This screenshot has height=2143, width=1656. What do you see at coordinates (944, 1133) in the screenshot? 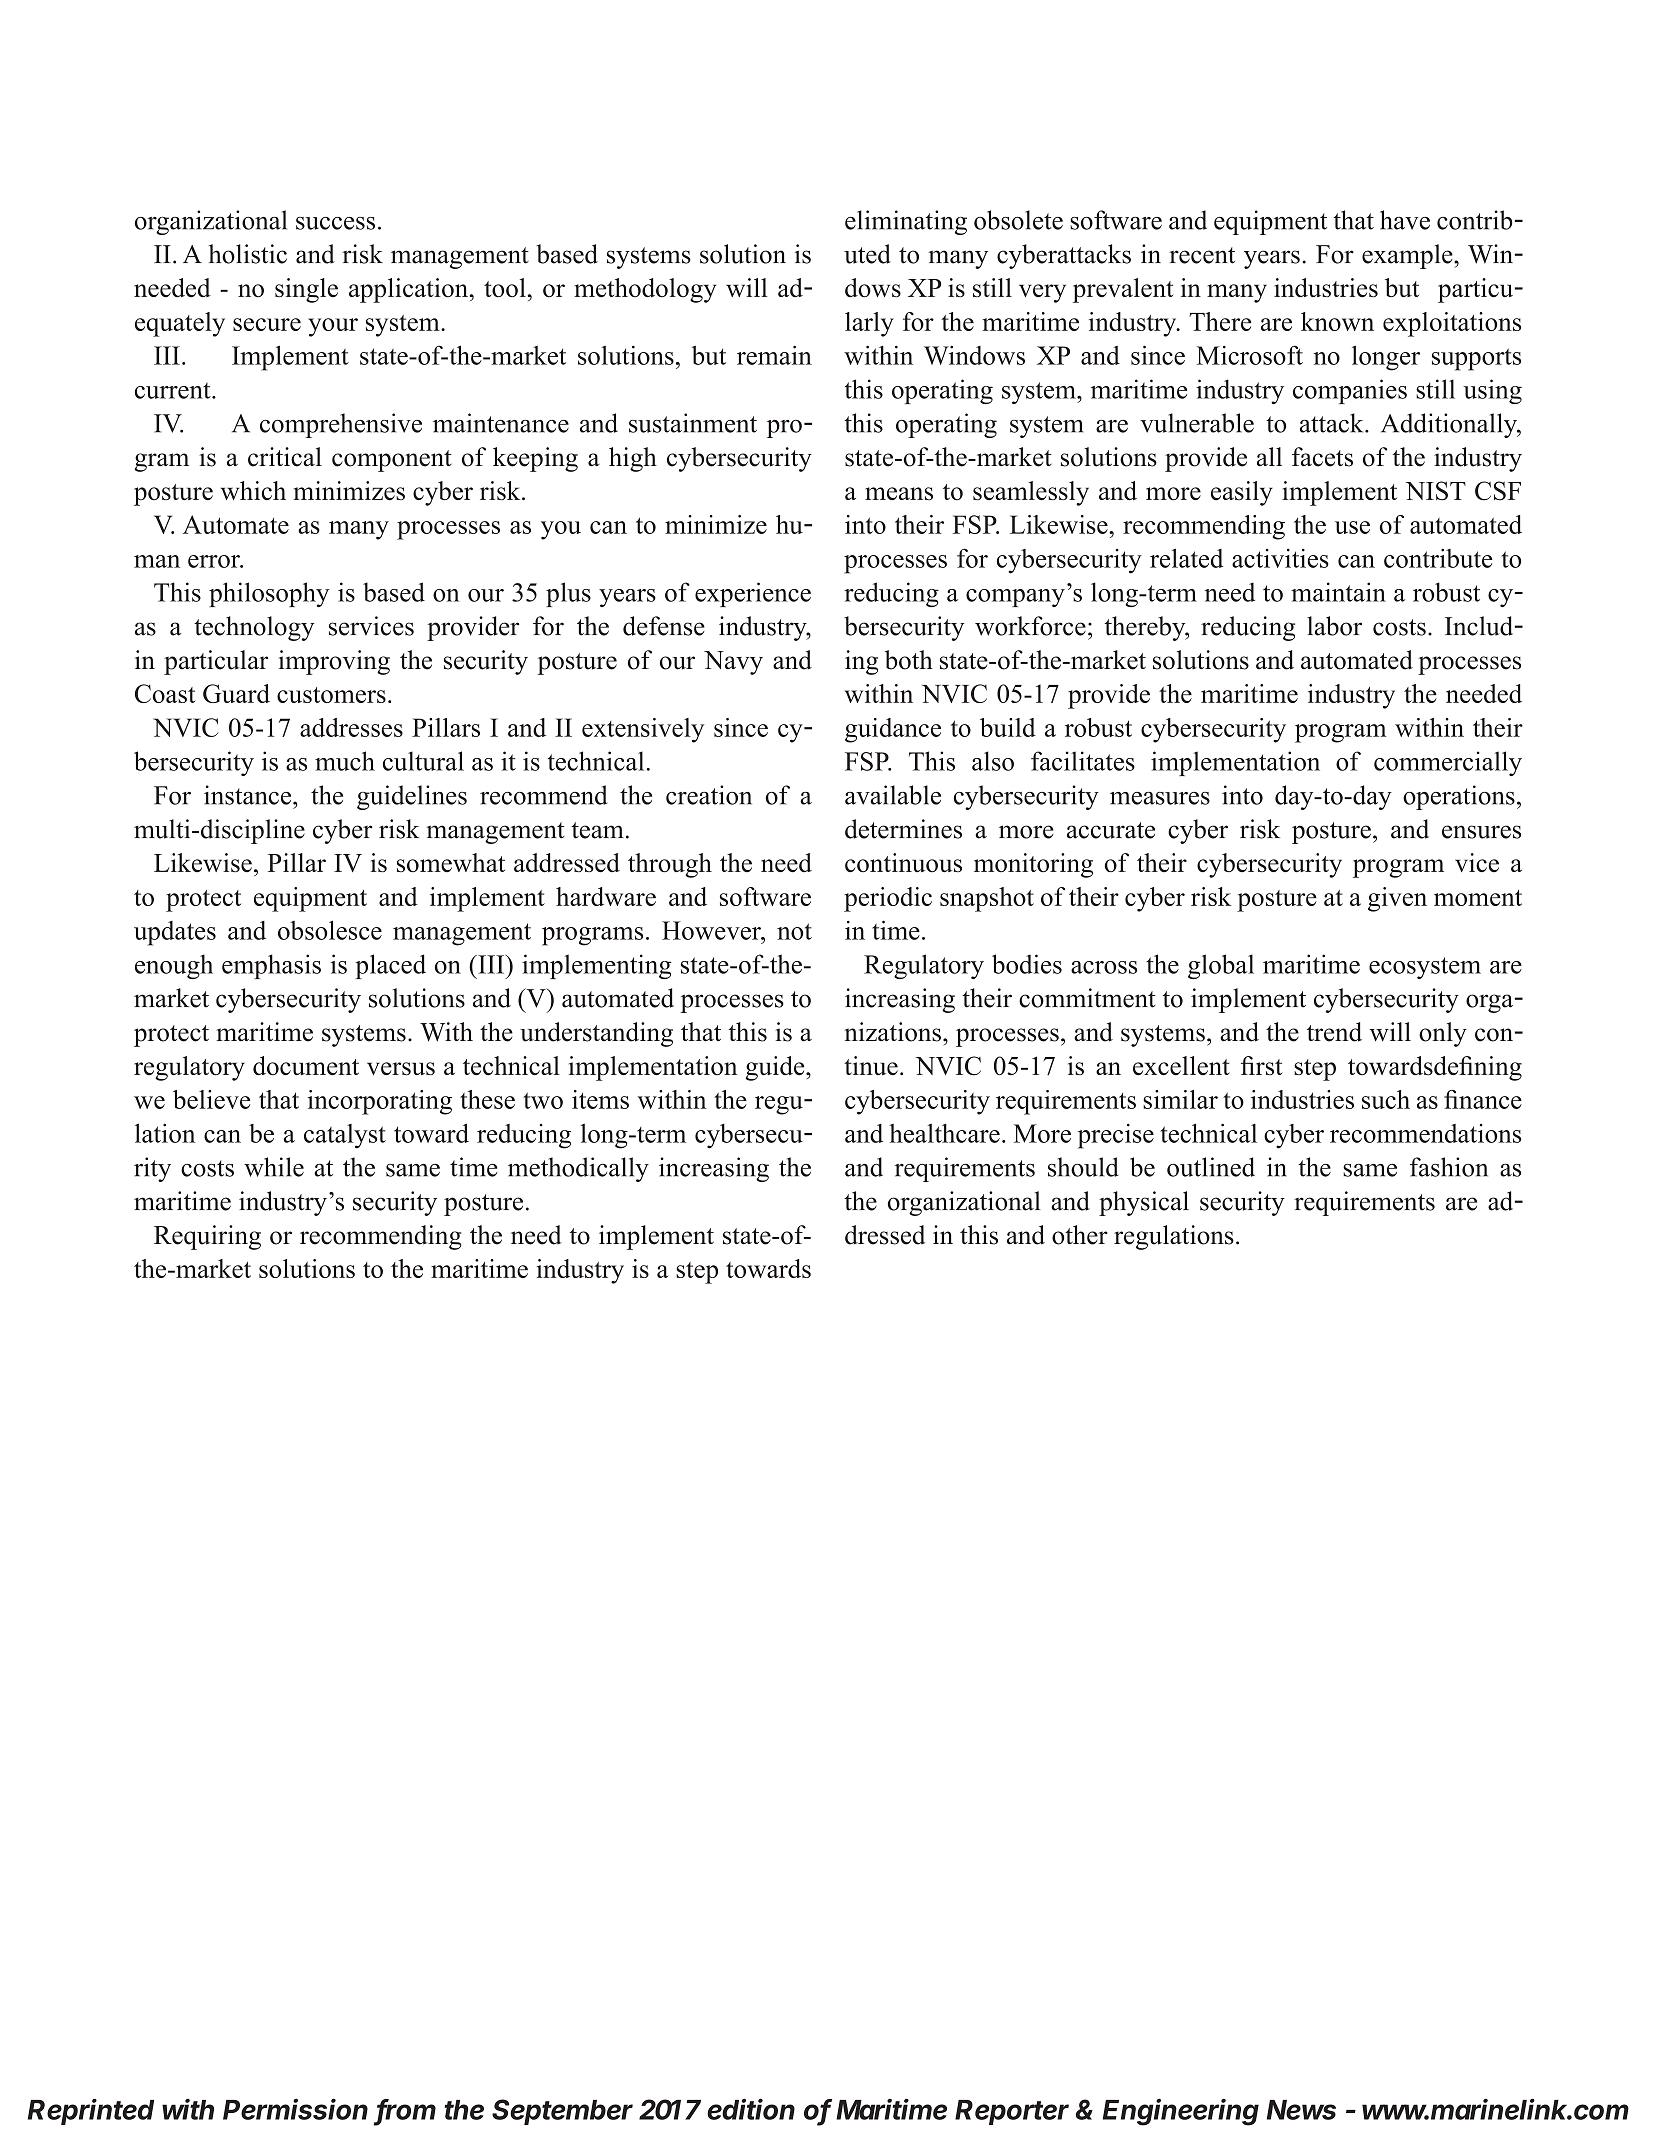
I see `healthcare` at bounding box center [944, 1133].
